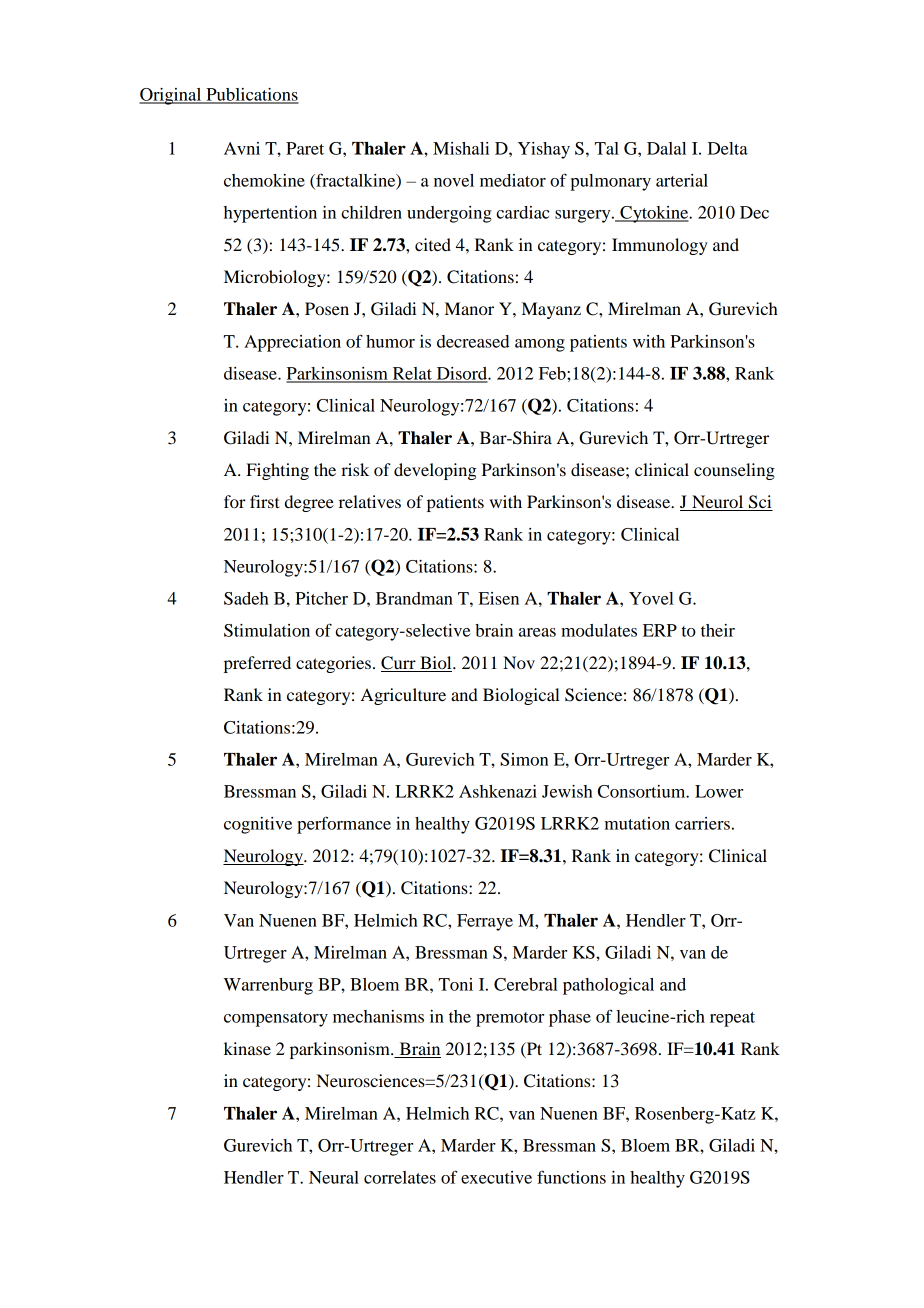 The width and height of the document is (924, 1308). Describe the element at coordinates (571, 1177) in the document. I see `functions` at that location.
